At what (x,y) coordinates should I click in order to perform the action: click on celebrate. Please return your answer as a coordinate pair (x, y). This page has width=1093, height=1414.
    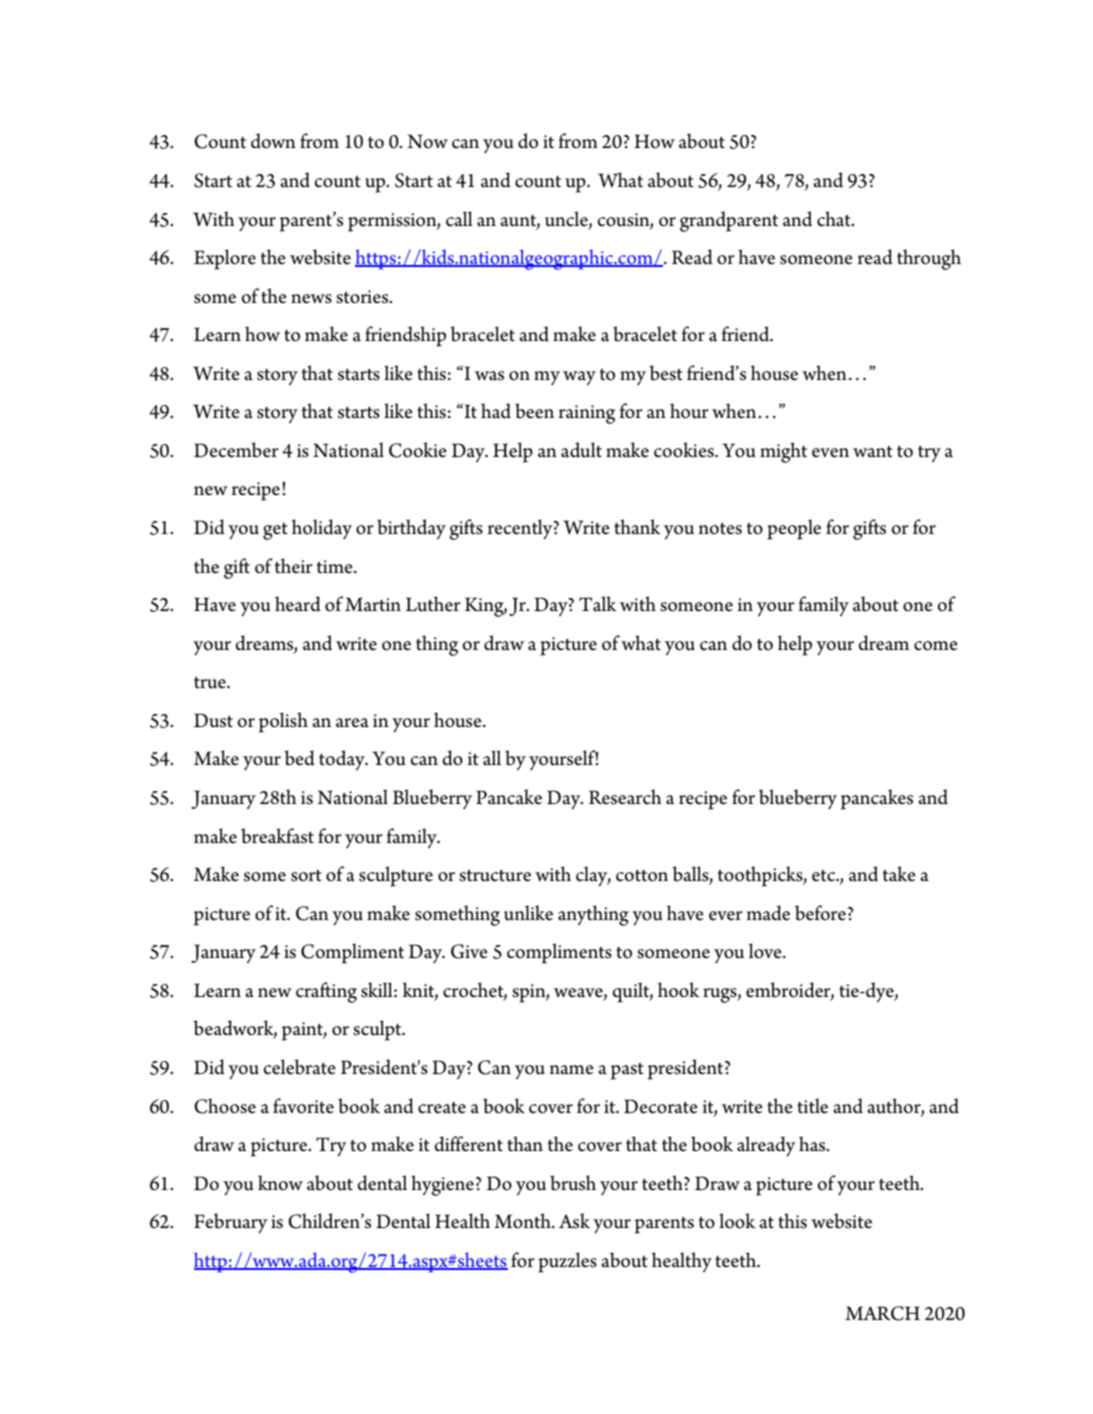
    Looking at the image, I should click on (300, 1067).
